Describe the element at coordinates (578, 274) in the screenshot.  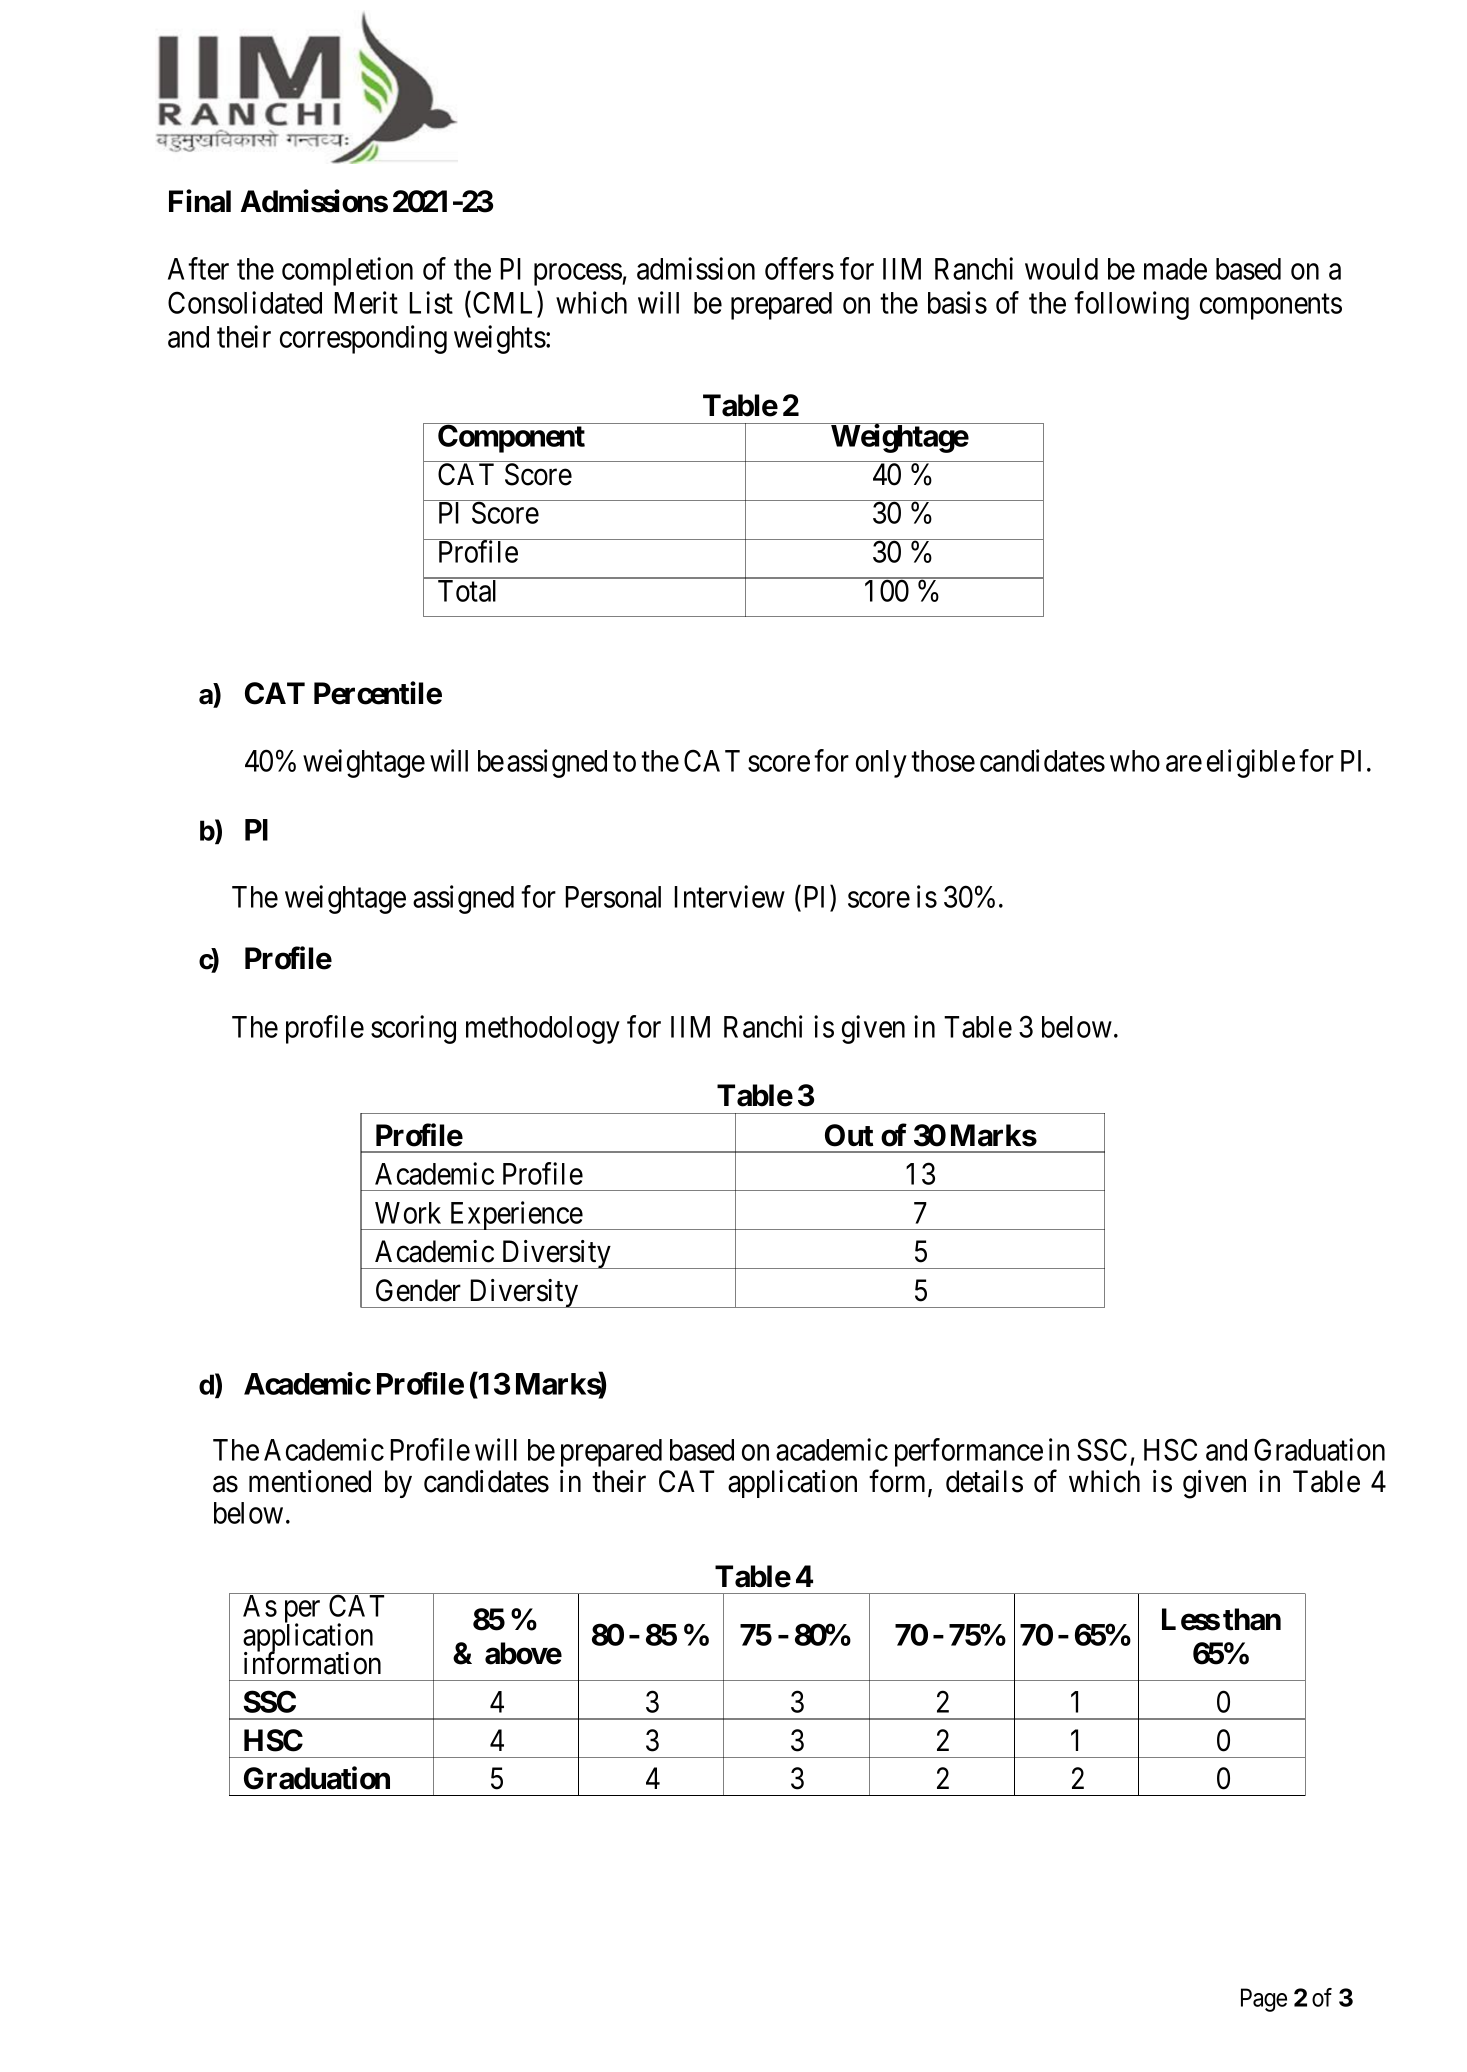
I see `process` at that location.
